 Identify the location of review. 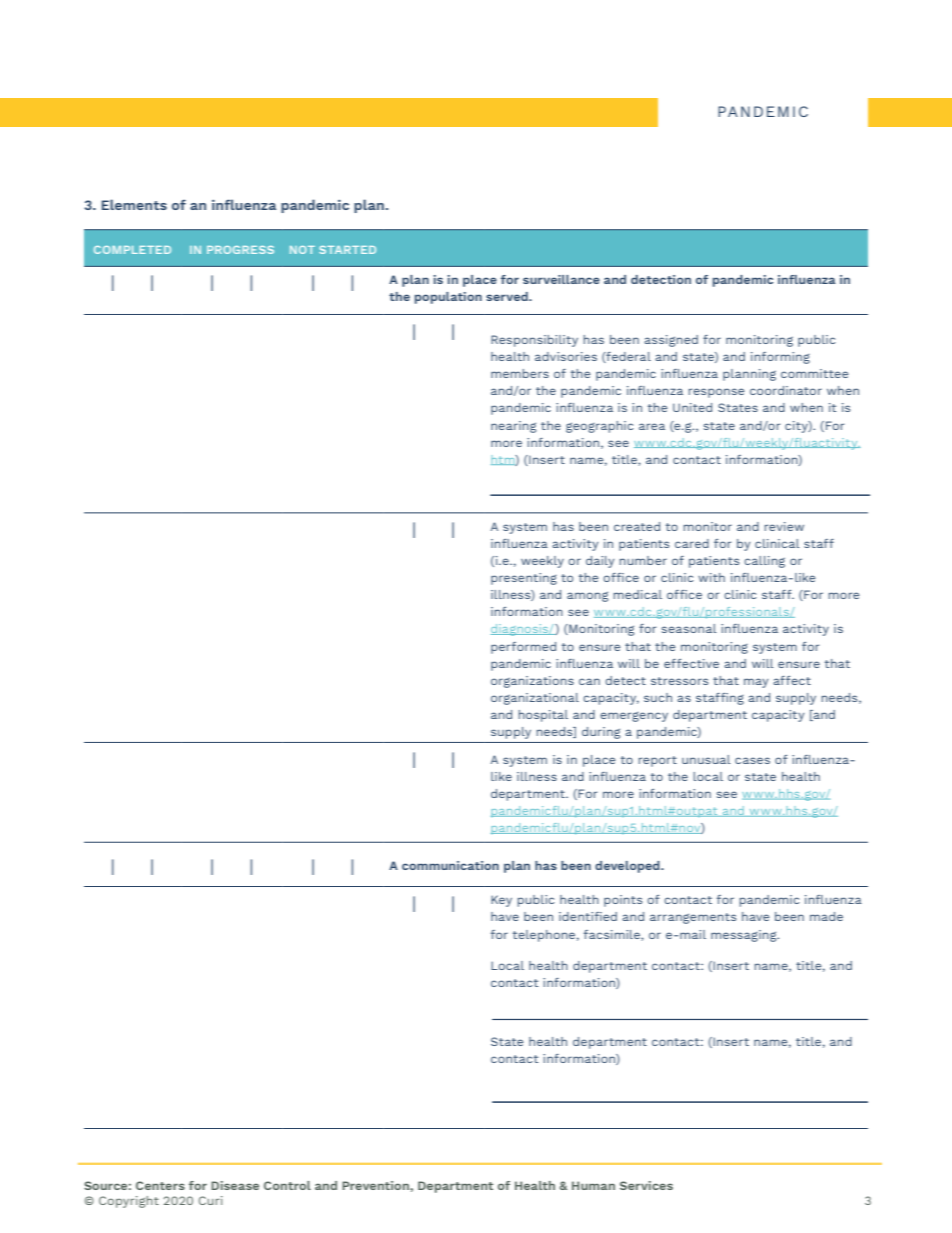
(784, 526).
